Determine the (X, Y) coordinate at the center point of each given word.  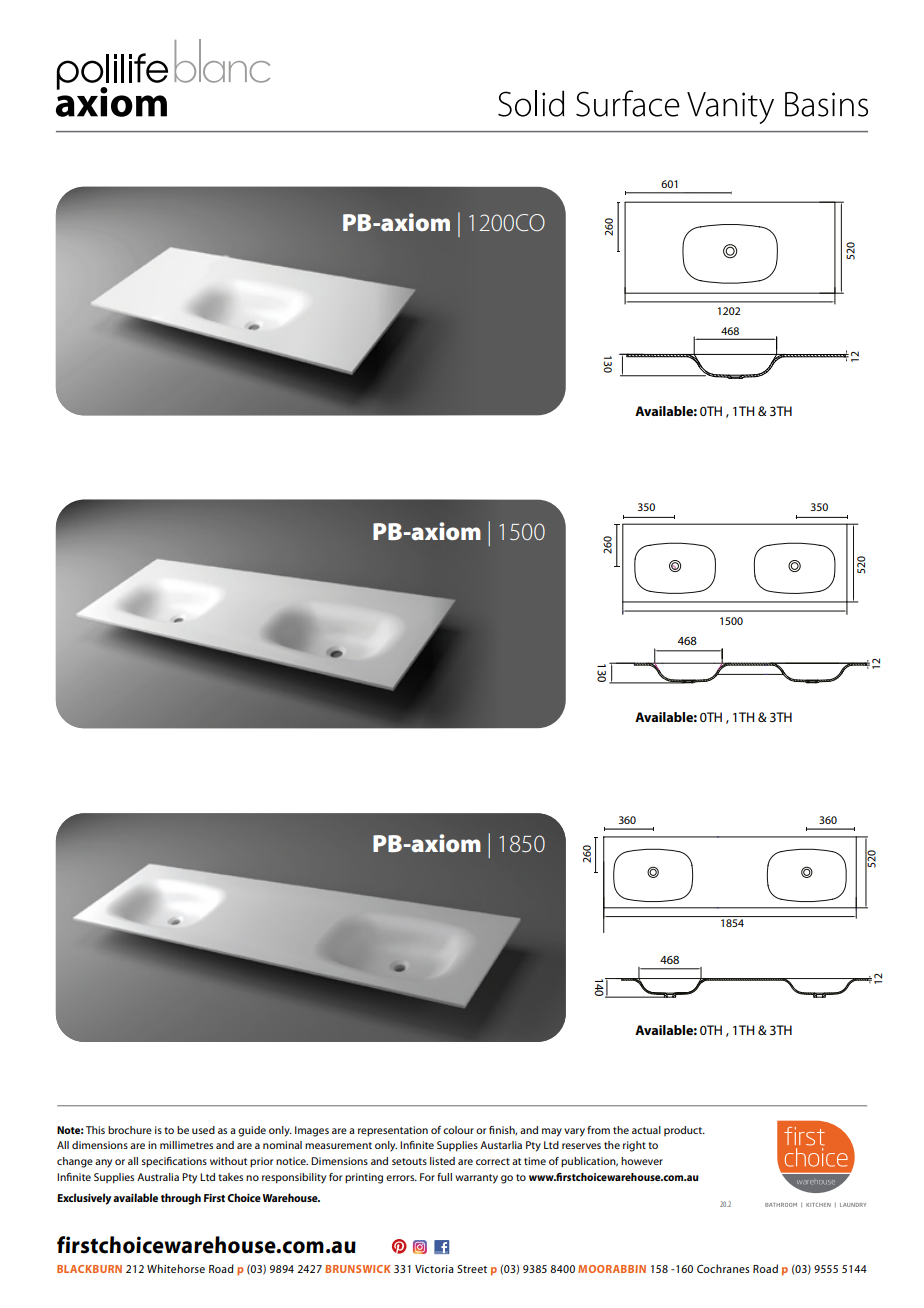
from (598, 1130)
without (228, 1161)
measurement (338, 1145)
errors (401, 1178)
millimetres (186, 1145)
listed (442, 1161)
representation (393, 1131)
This (95, 1130)
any (103, 1163)
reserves (581, 1146)
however (642, 1161)
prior (261, 1162)
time (535, 1161)
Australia (158, 1177)
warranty (476, 1179)
